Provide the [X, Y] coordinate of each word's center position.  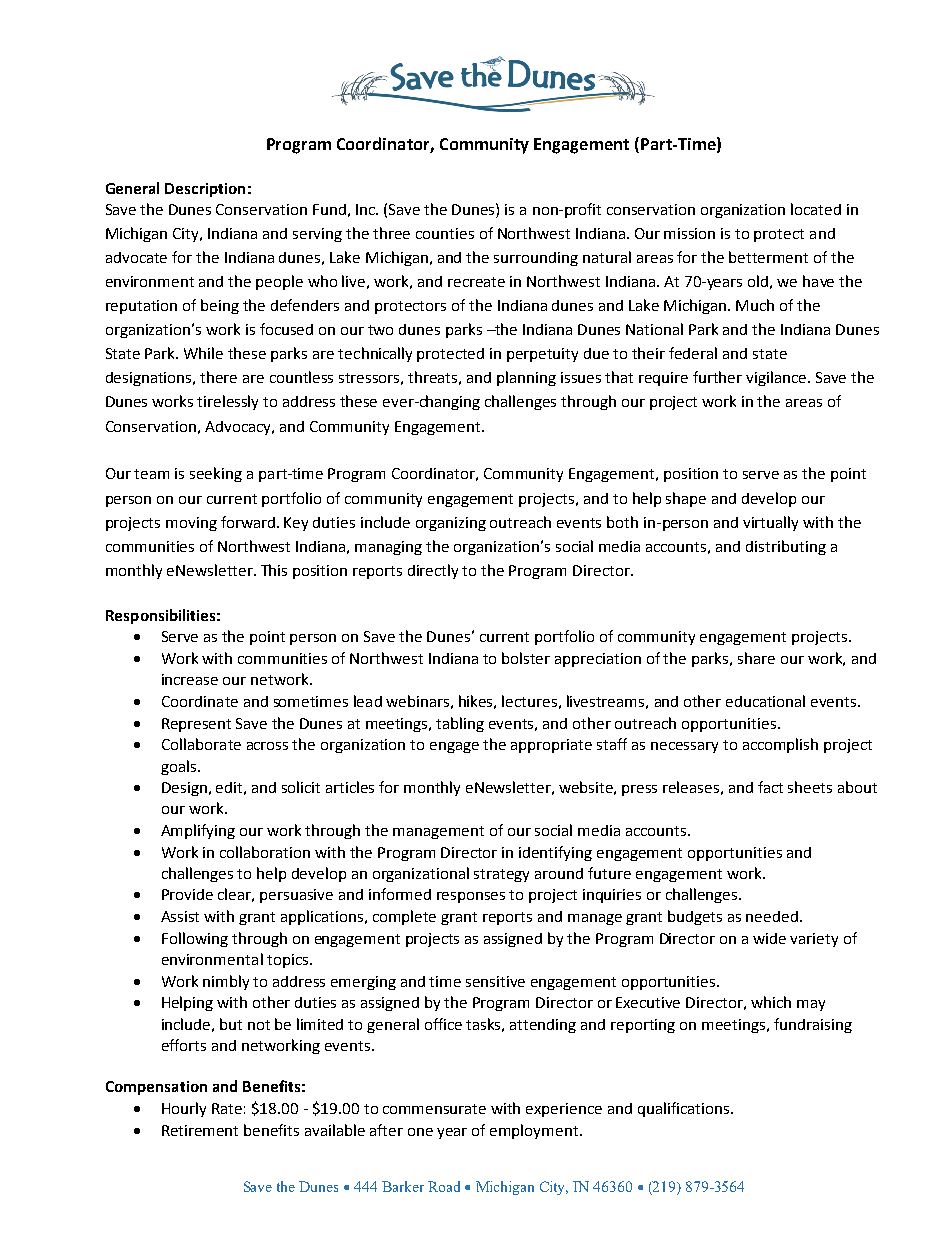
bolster [526, 658]
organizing [451, 524]
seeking [216, 474]
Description [205, 190]
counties [445, 233]
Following [195, 939]
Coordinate [200, 701]
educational [765, 701]
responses [471, 897]
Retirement [200, 1130]
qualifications [685, 1109]
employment [535, 1131]
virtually [770, 523]
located [816, 209]
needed [772, 916]
